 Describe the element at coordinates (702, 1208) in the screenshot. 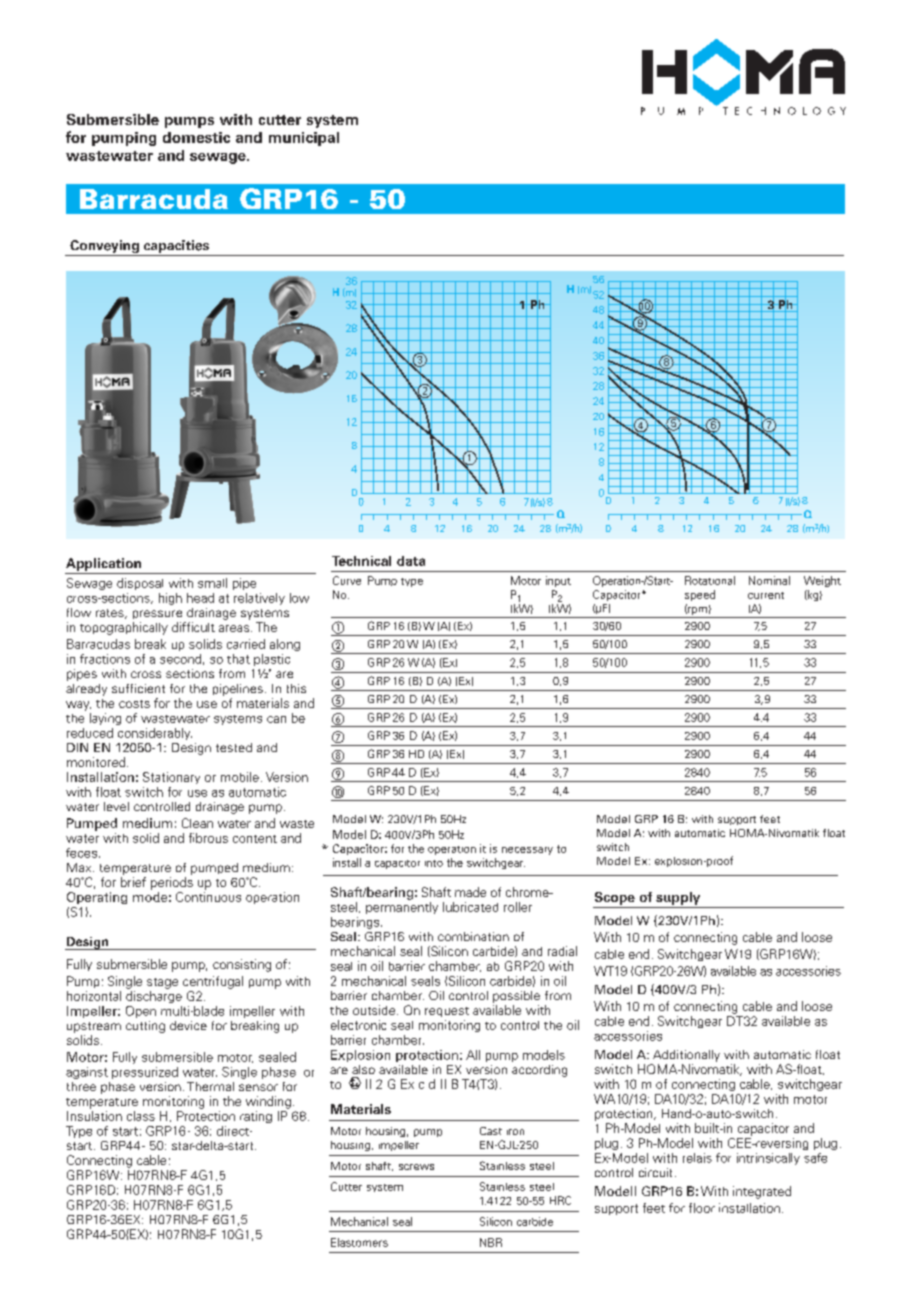

I see `floor` at that location.
